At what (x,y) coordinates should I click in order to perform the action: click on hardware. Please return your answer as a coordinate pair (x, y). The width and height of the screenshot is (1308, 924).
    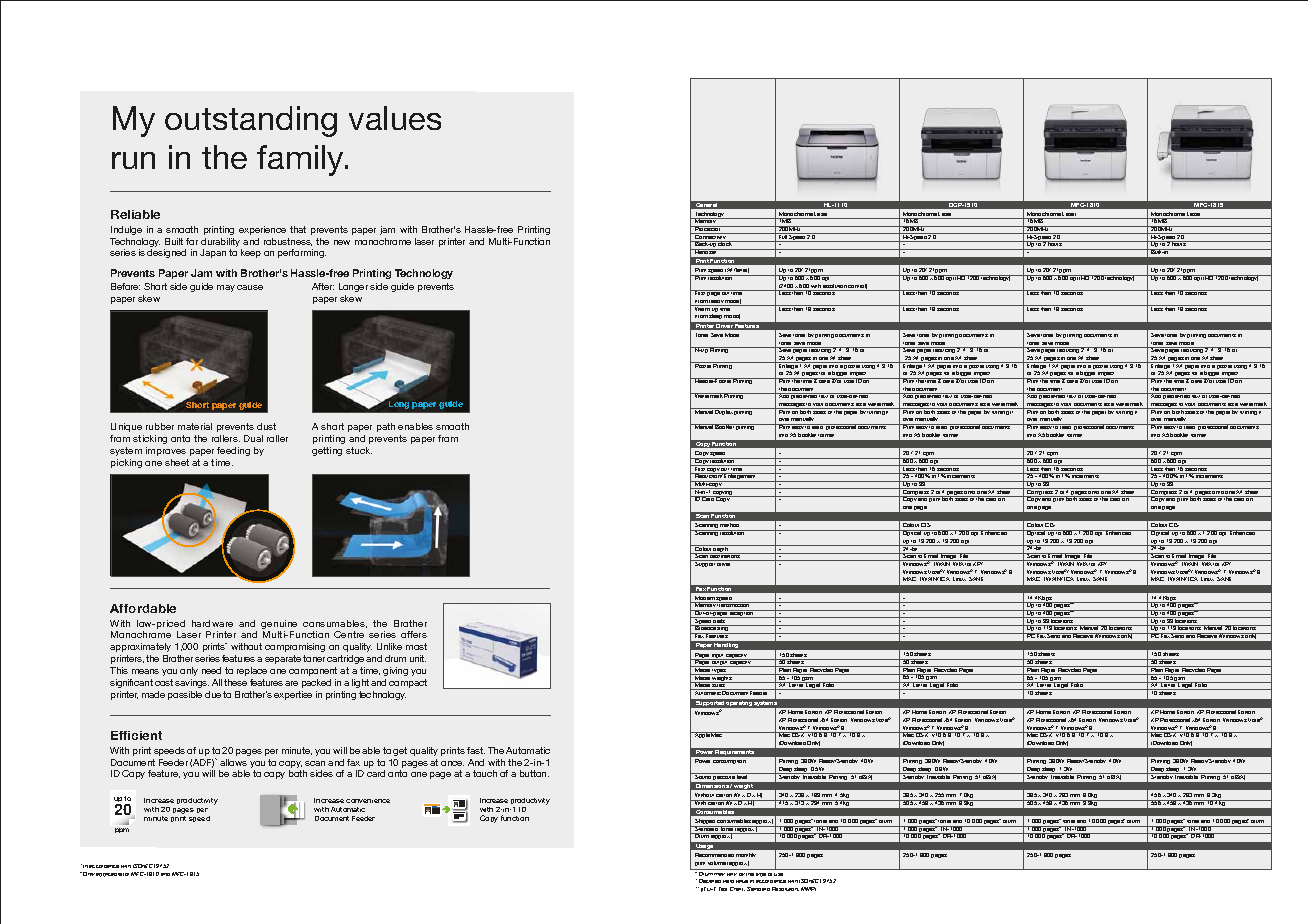
    Looking at the image, I should click on (212, 623).
